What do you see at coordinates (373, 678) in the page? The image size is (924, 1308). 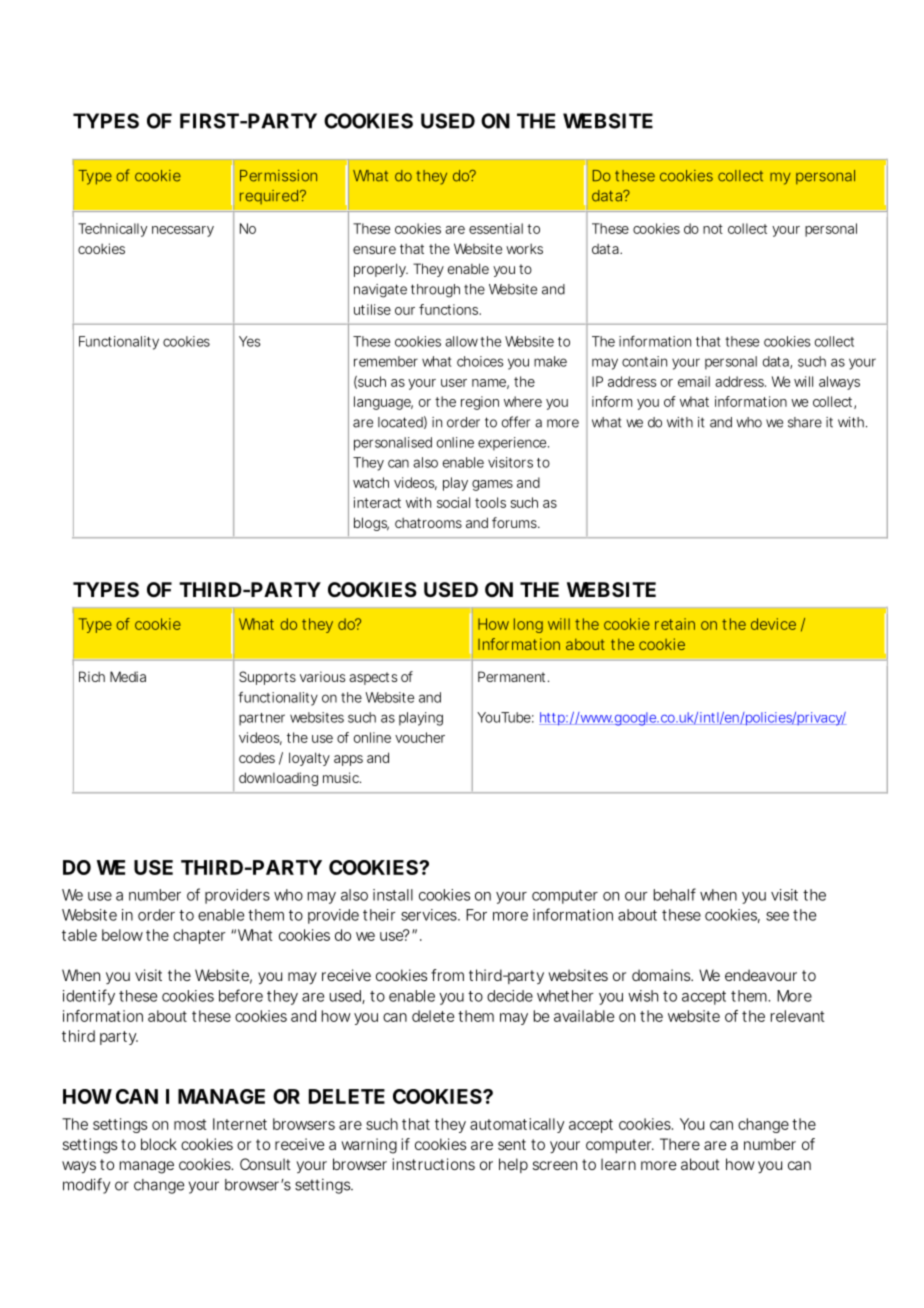 I see `aspects` at bounding box center [373, 678].
